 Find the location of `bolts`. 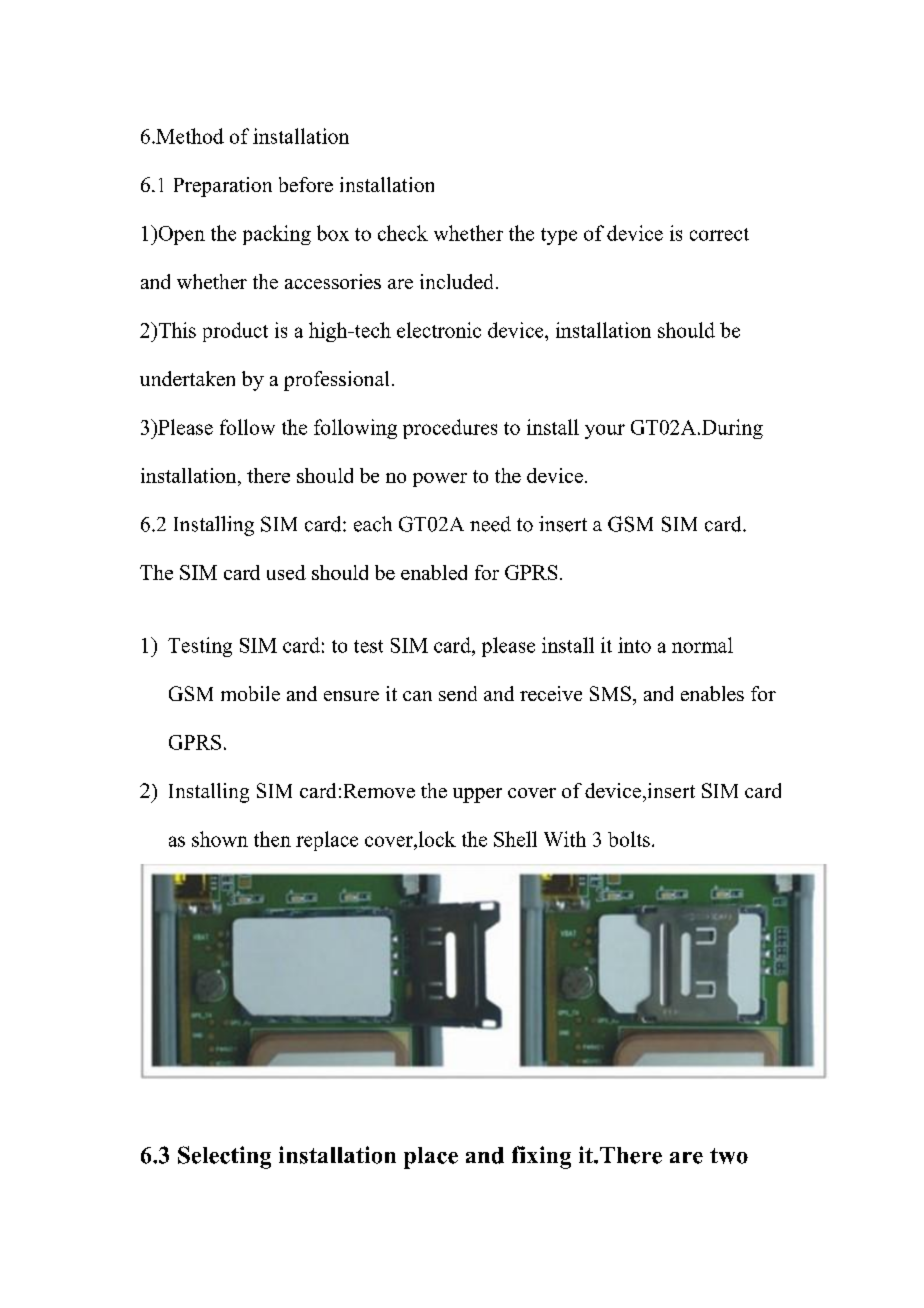

bolts is located at coordinates (629, 839).
